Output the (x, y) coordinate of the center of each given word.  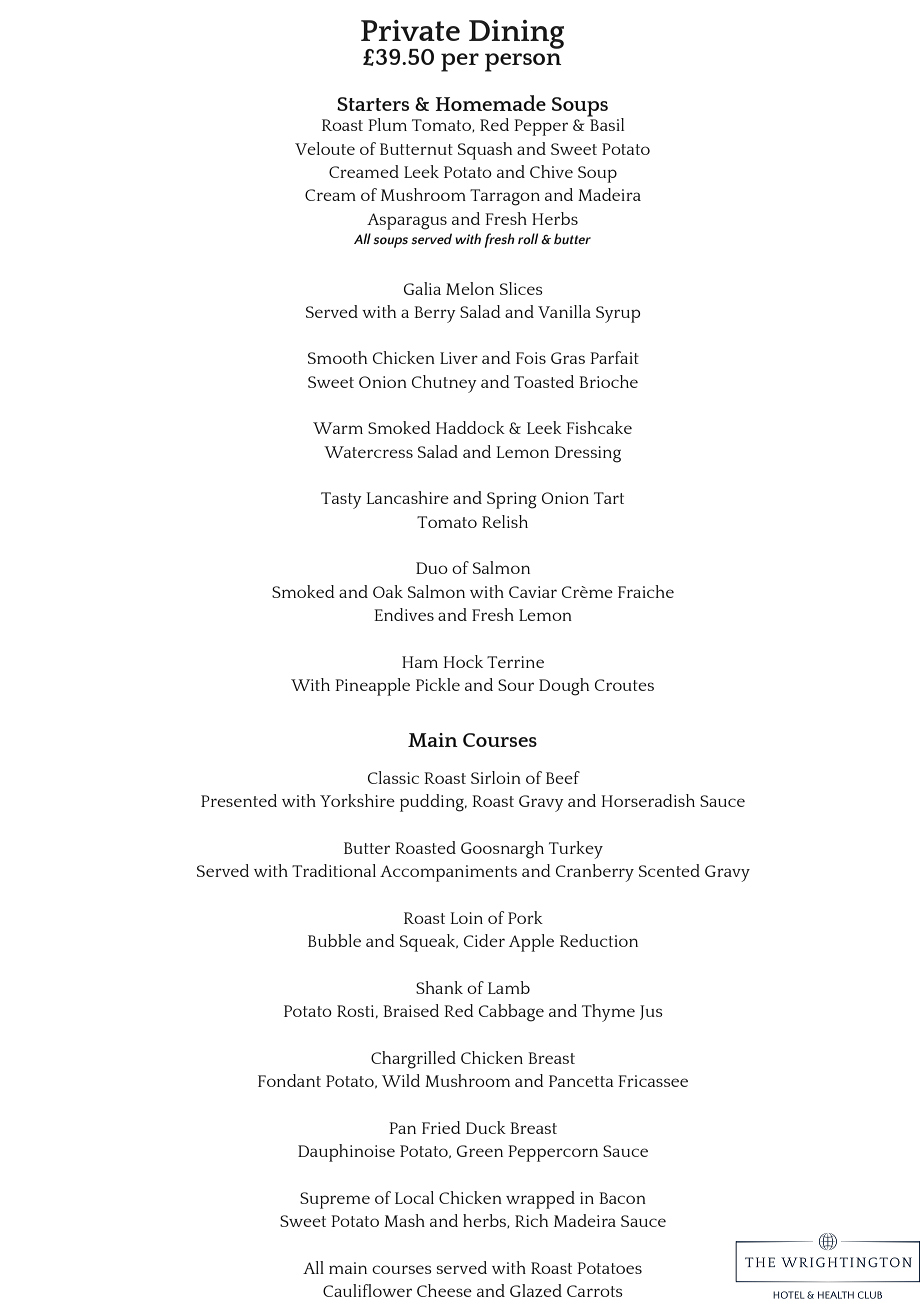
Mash (404, 1220)
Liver (459, 358)
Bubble (334, 940)
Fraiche (646, 591)
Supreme (335, 1200)
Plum (387, 124)
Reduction (599, 940)
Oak (388, 591)
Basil (606, 123)
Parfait (614, 357)
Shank (439, 987)
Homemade (490, 103)
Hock (463, 661)
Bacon (622, 1198)
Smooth (338, 357)
